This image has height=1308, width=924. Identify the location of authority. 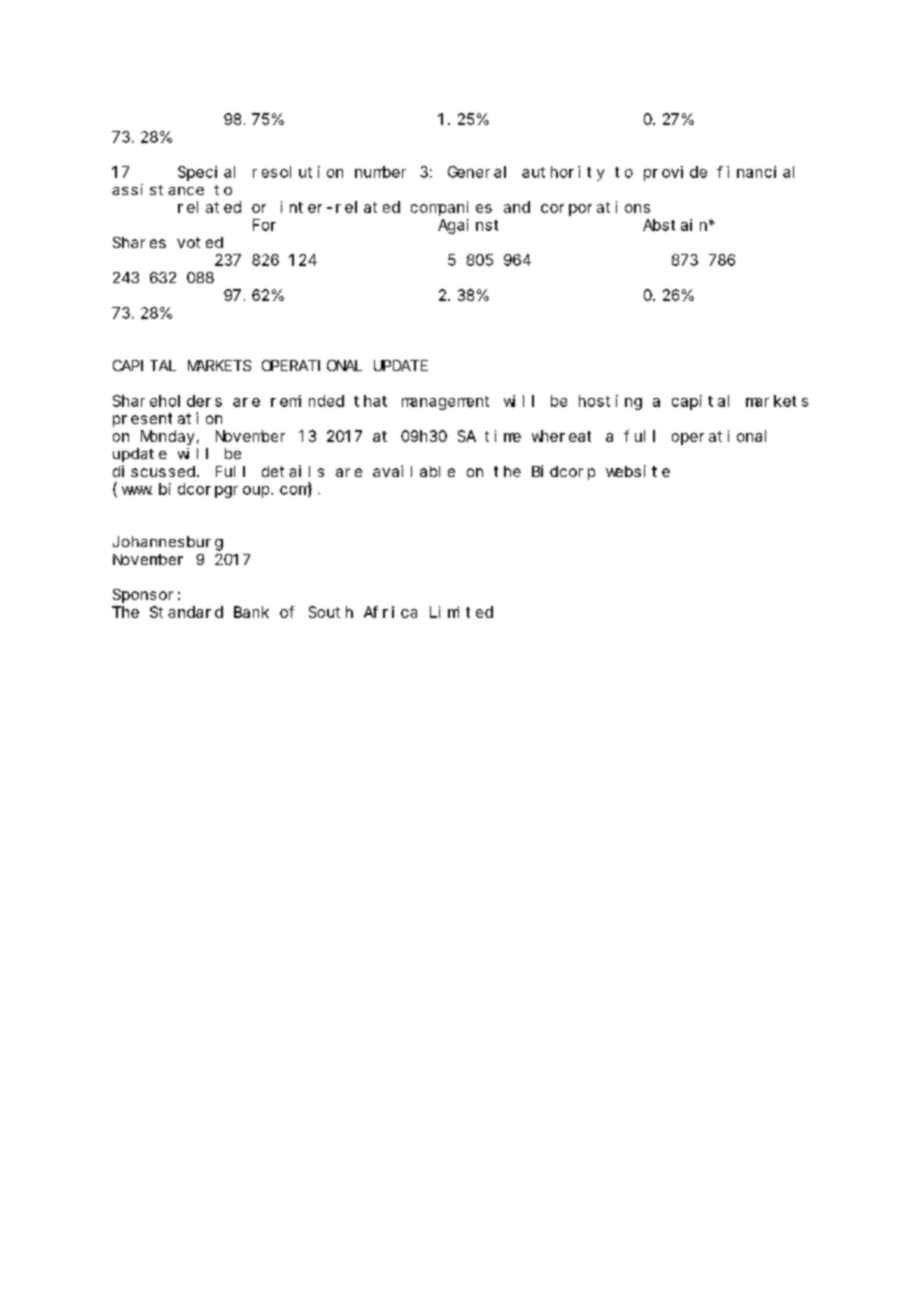
(563, 173).
